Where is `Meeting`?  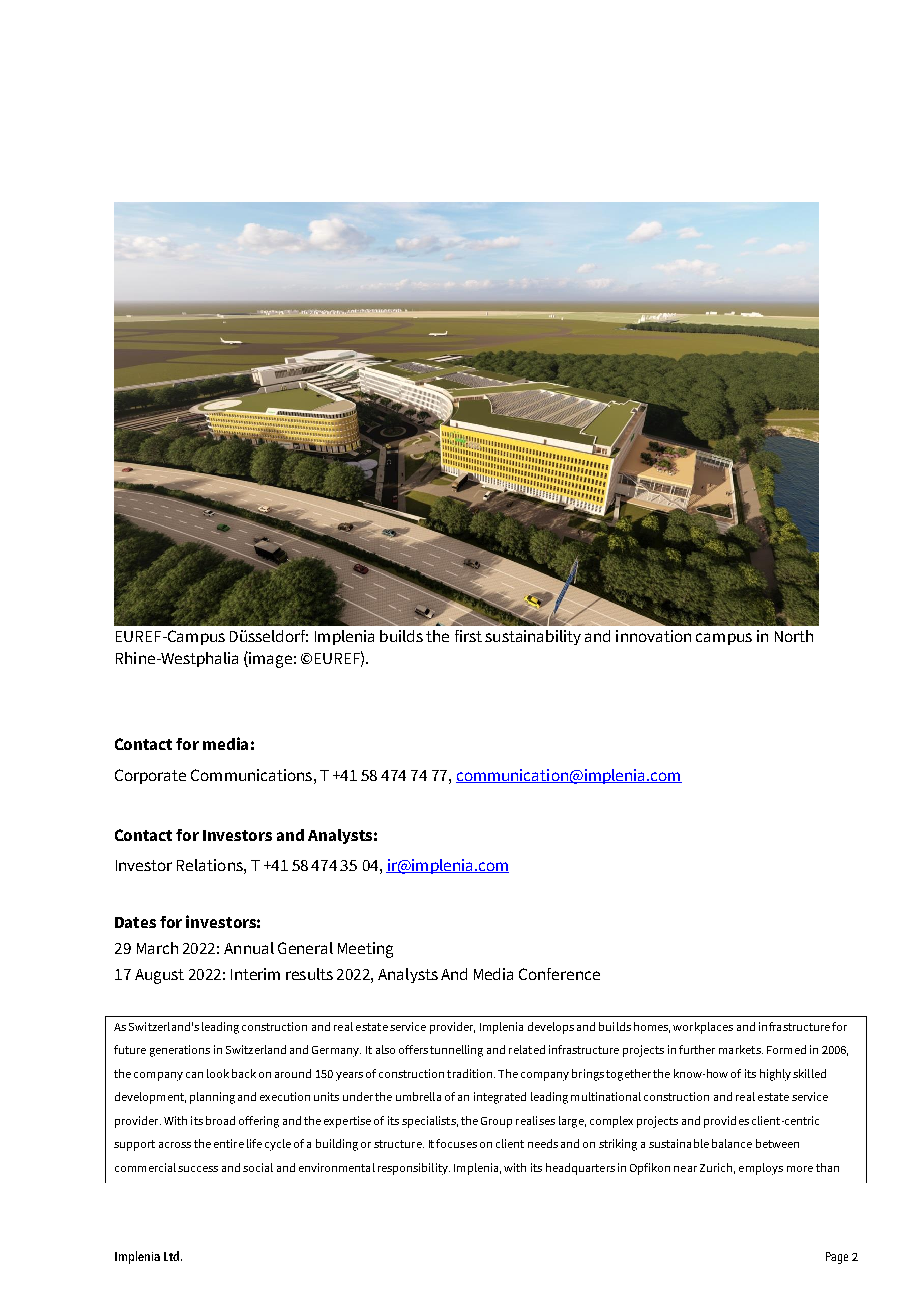
Meeting is located at coordinates (365, 950).
